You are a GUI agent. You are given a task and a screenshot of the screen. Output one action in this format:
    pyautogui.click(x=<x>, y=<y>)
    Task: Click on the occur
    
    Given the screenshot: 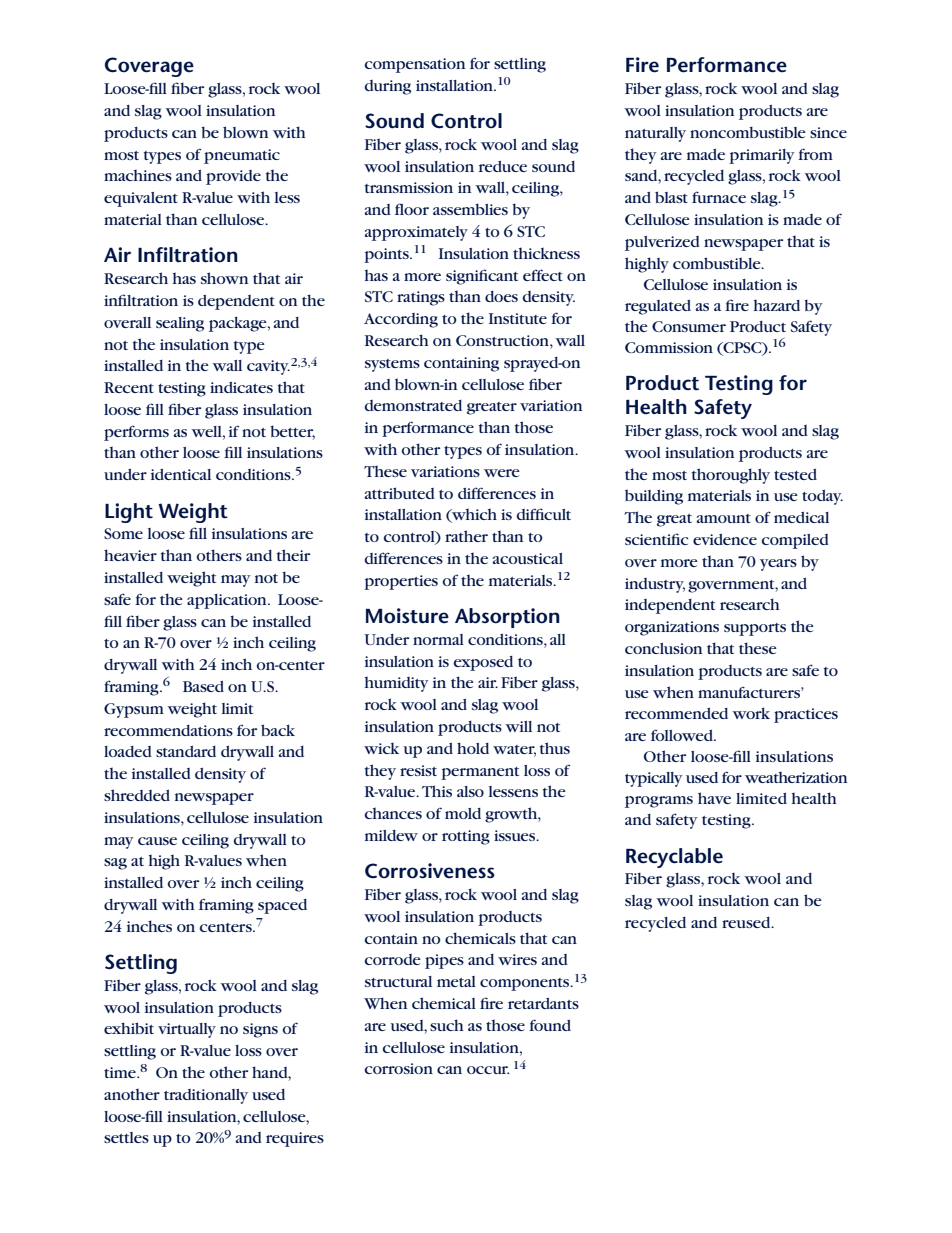 What is the action you would take?
    pyautogui.click(x=488, y=1070)
